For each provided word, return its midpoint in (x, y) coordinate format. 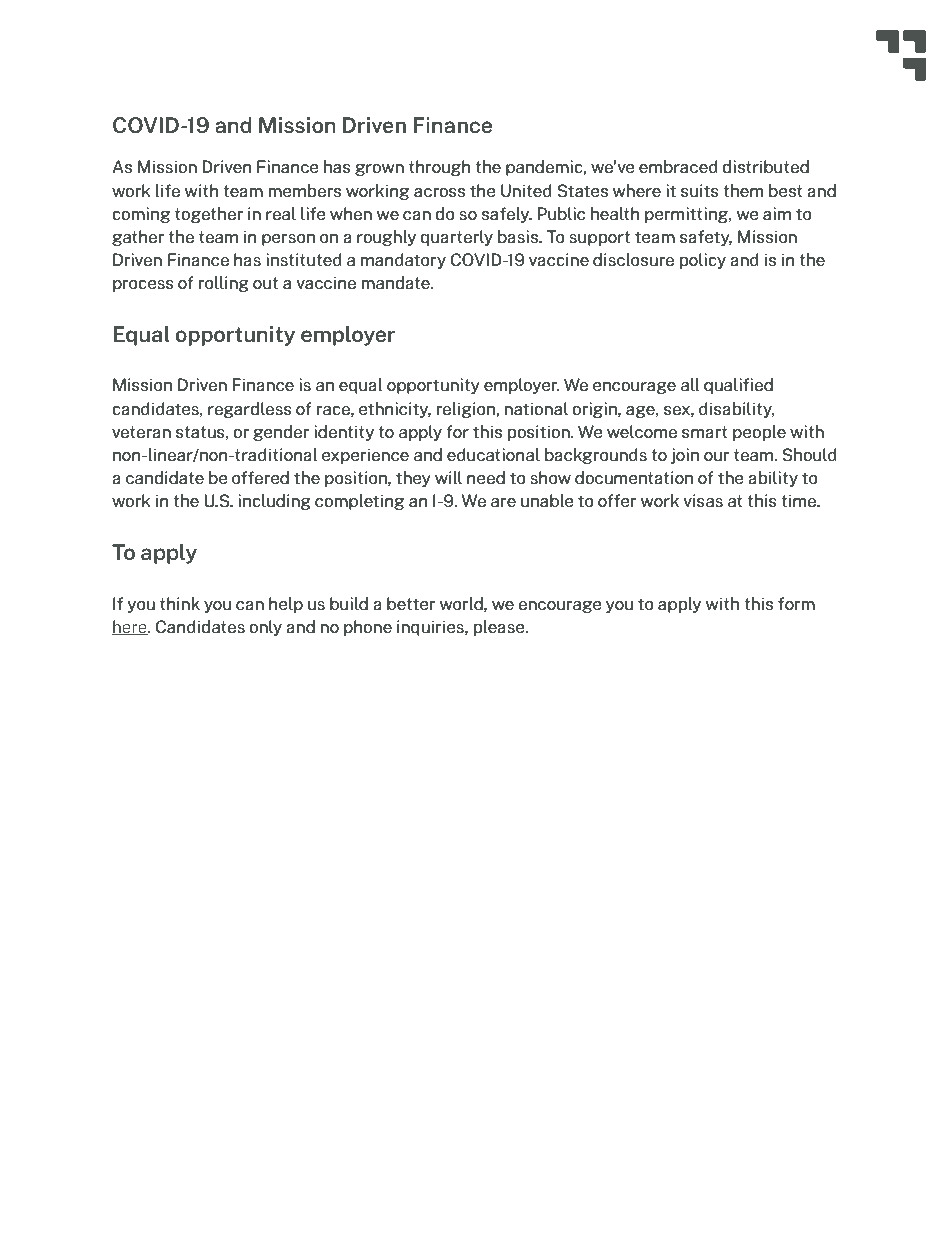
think (180, 603)
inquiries (431, 628)
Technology (713, 1168)
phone (368, 628)
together (209, 215)
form (796, 603)
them (743, 190)
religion (466, 410)
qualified (738, 386)
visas (703, 500)
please (500, 628)
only (265, 628)
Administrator (818, 1167)
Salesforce (605, 1166)
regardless (250, 410)
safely (507, 215)
